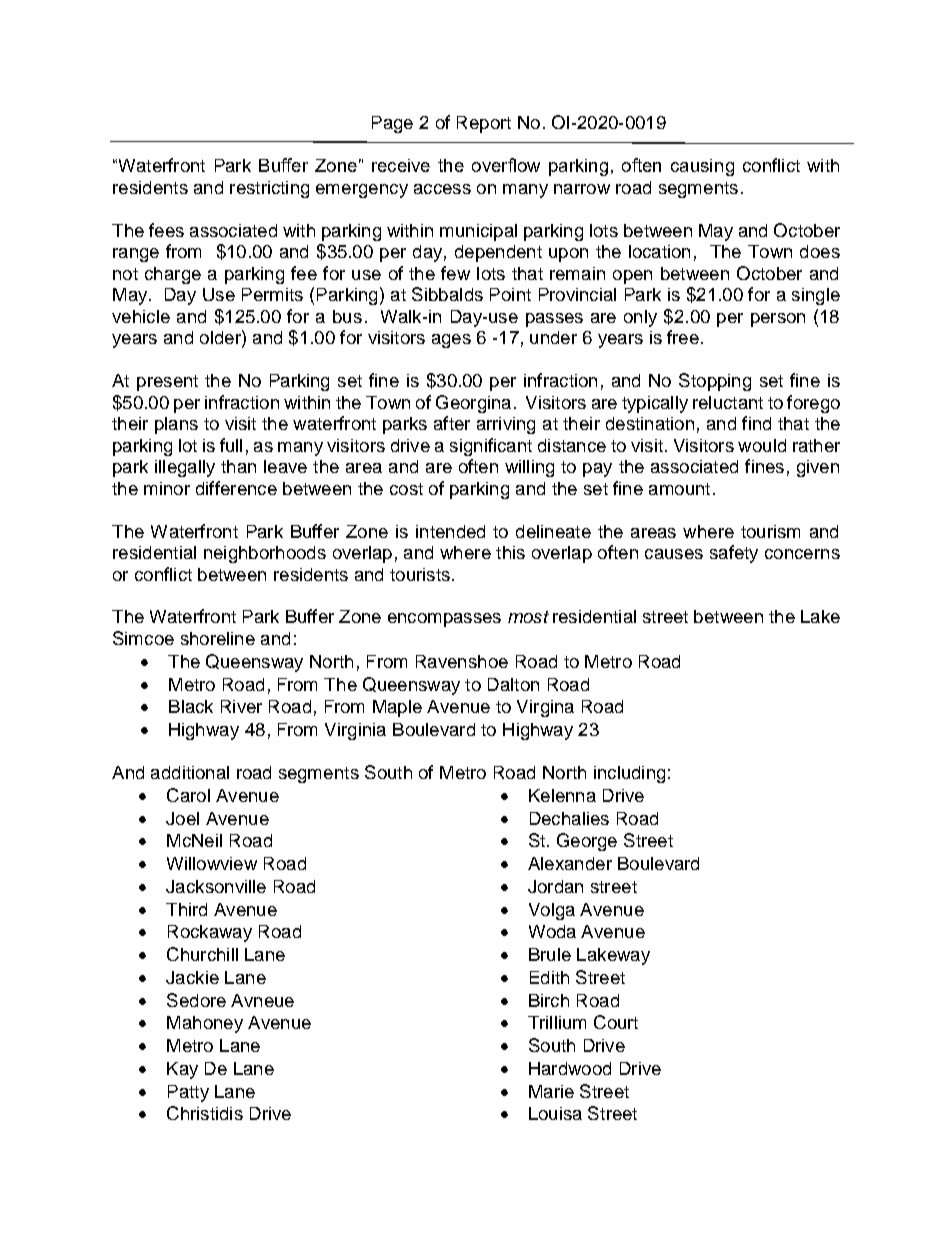 This screenshot has width=952, height=1233. Describe the element at coordinates (506, 165) in the screenshot. I see `overflow` at that location.
